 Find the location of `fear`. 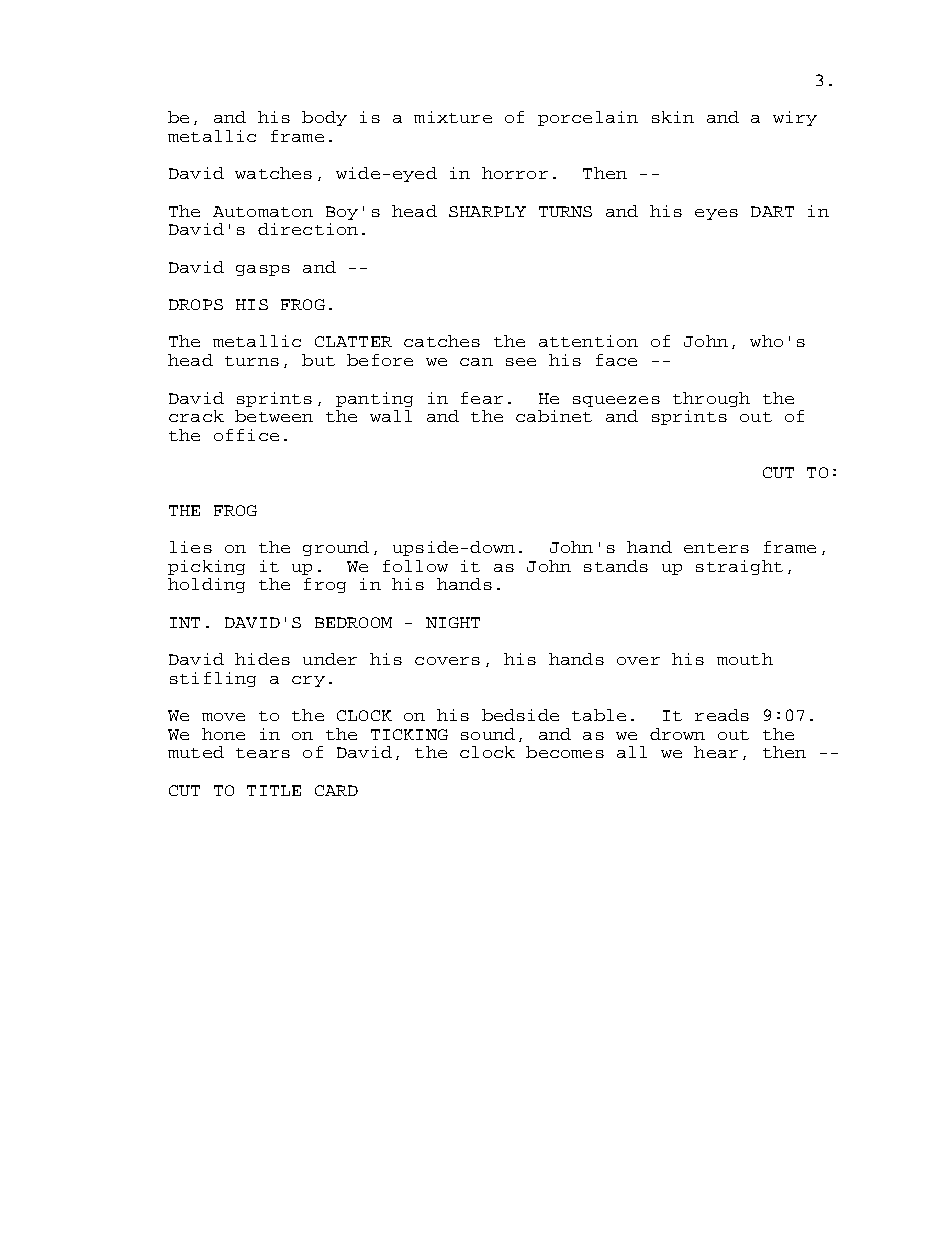

fear is located at coordinates (482, 398).
